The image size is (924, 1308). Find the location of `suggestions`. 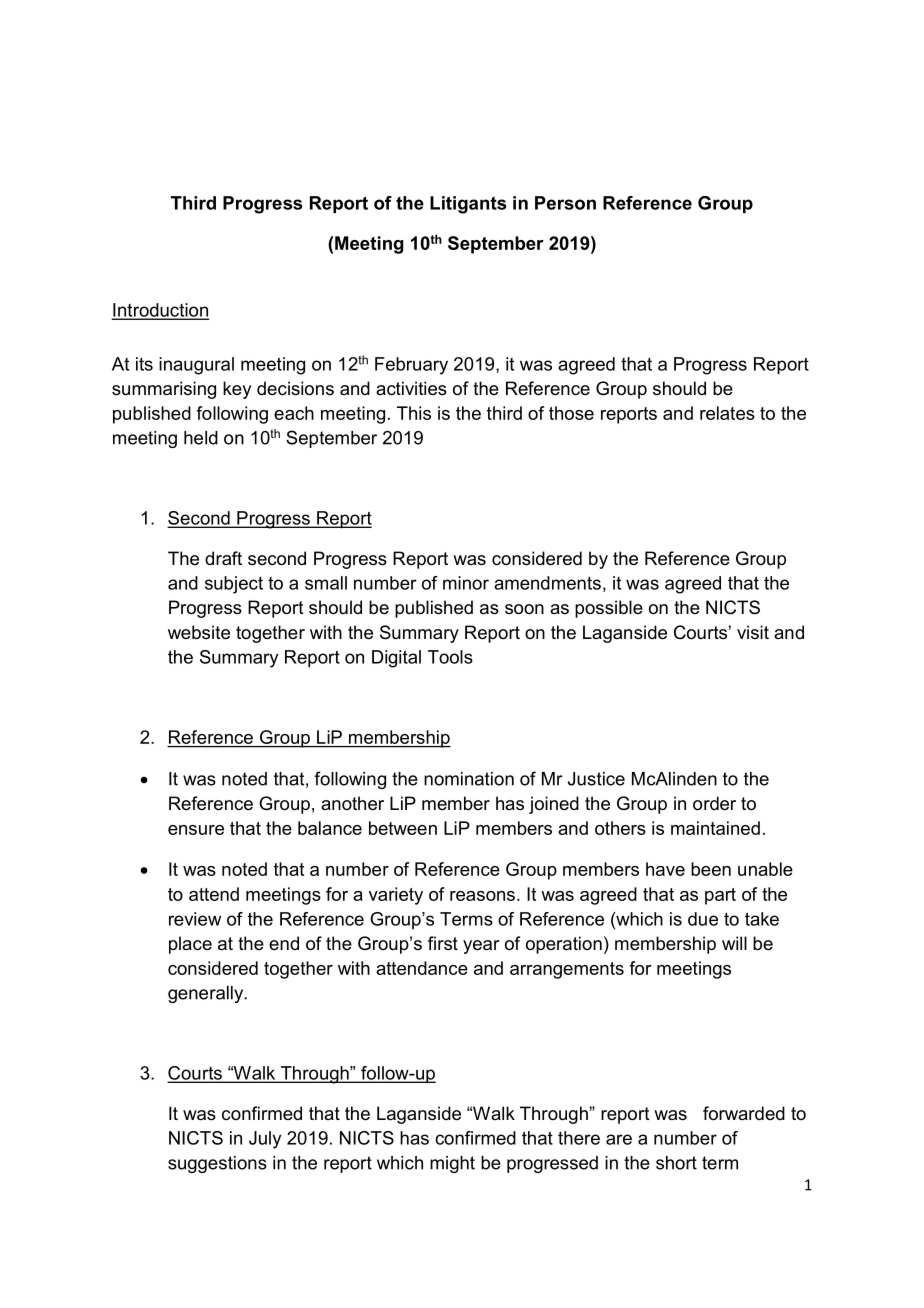

suggestions is located at coordinates (217, 1164).
